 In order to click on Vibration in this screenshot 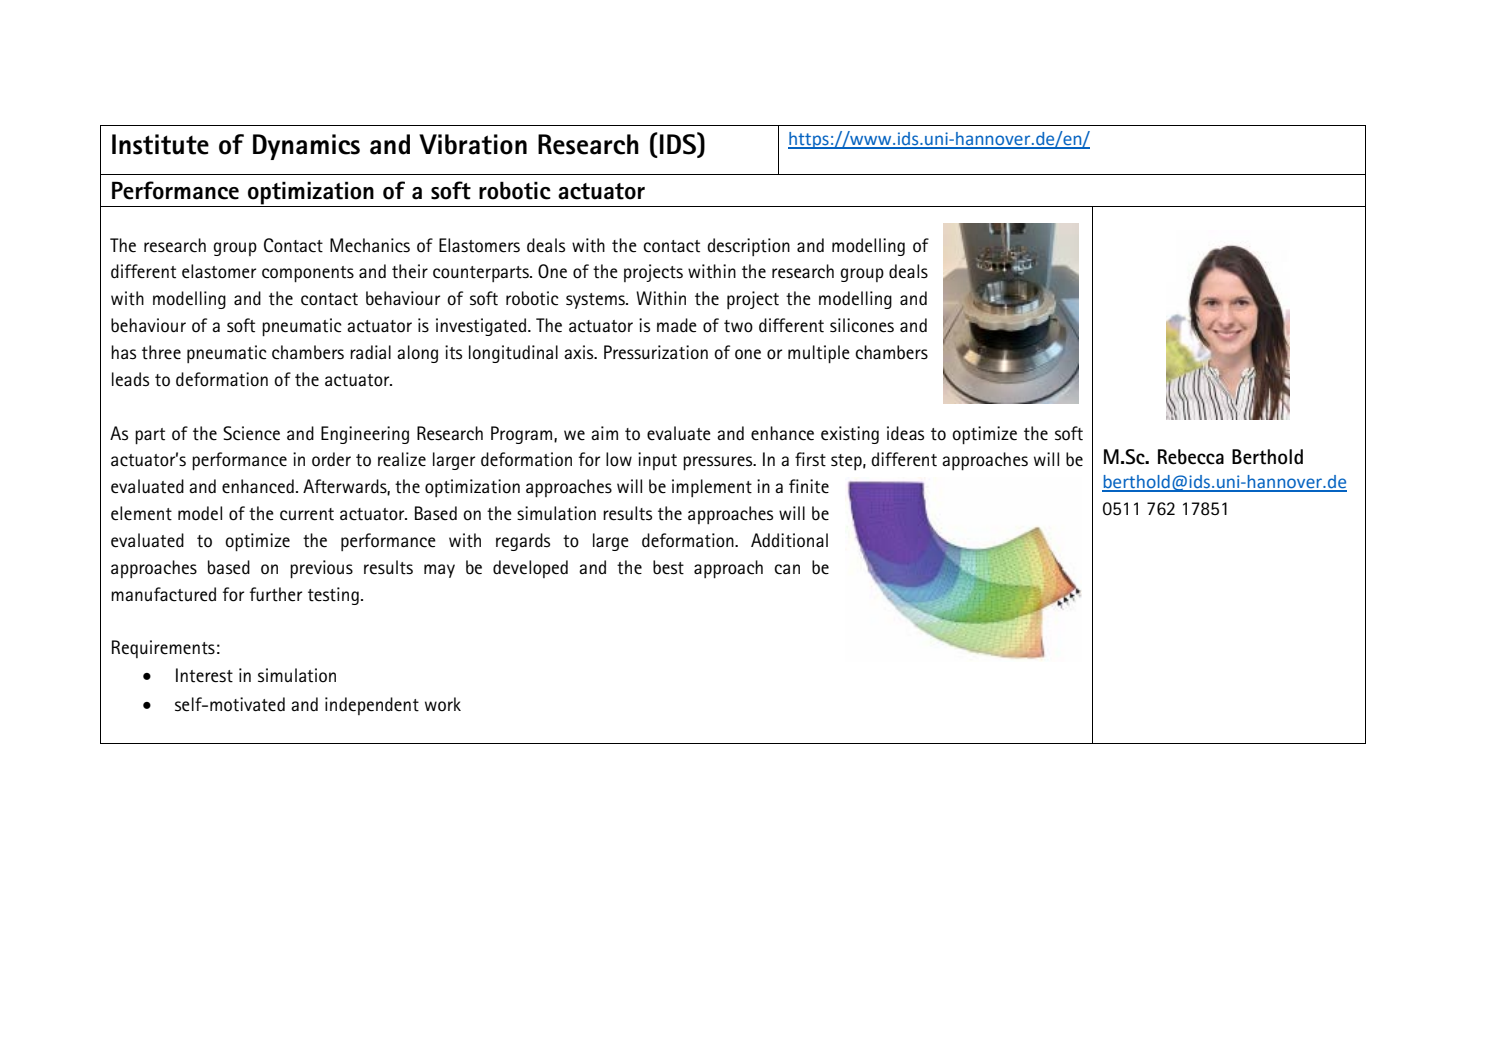, I will do `click(473, 144)`.
